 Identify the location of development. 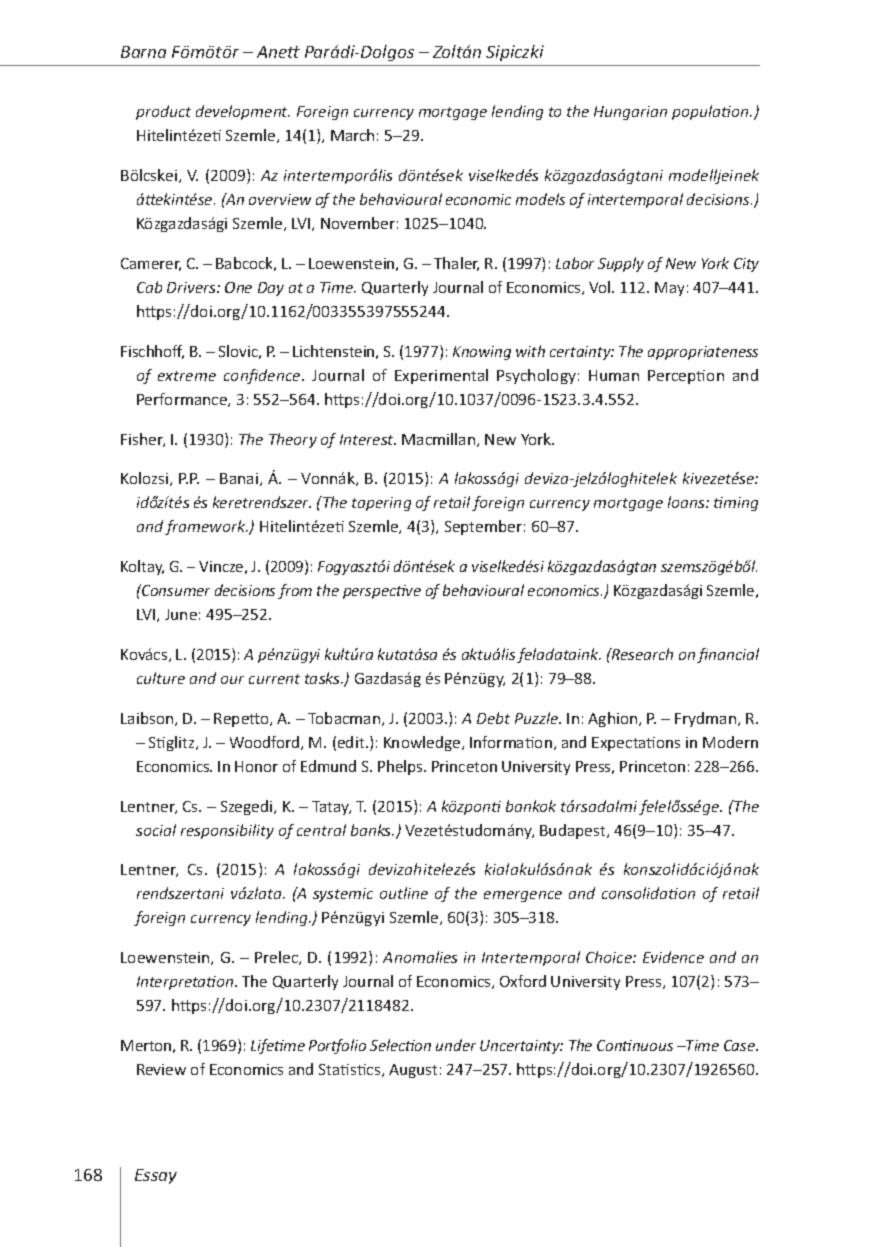
(243, 112).
